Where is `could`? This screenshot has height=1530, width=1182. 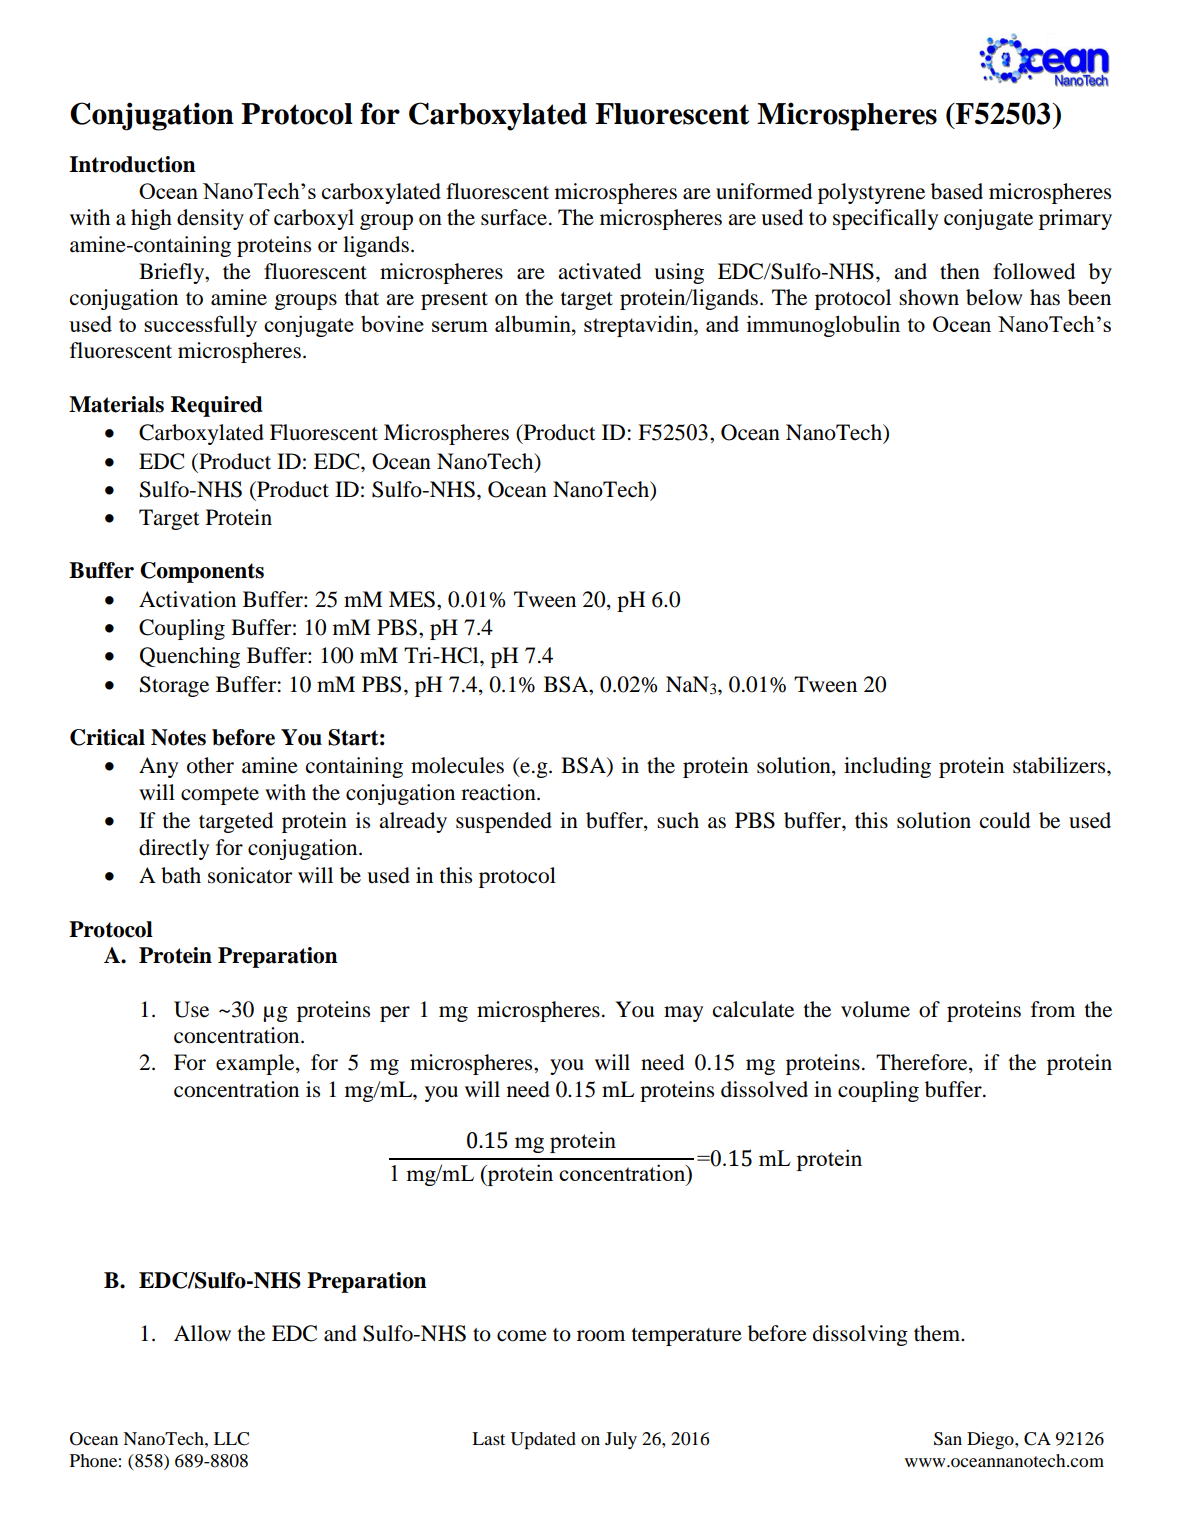 could is located at coordinates (1005, 820).
